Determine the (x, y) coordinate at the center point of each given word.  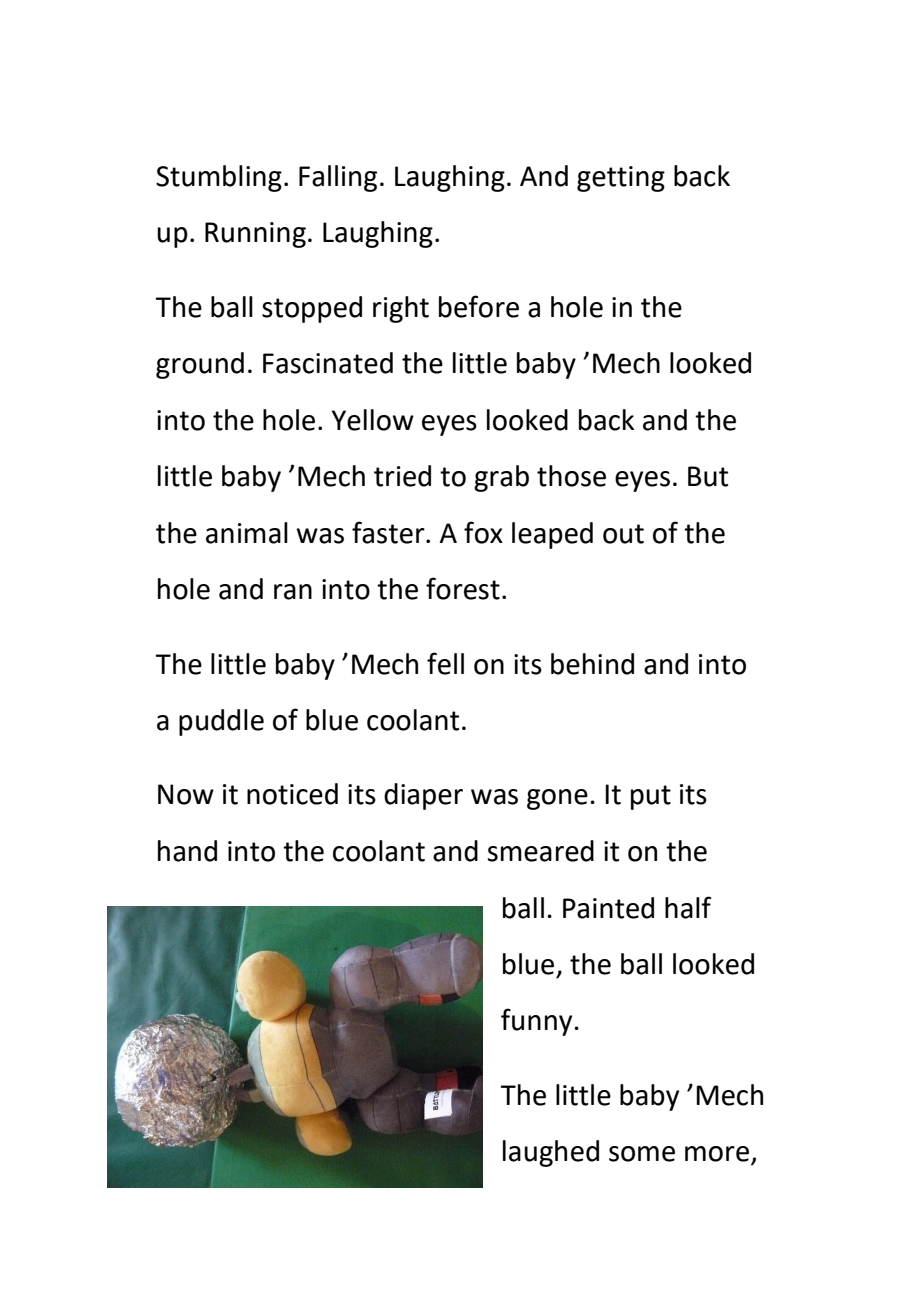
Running (255, 235)
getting (621, 179)
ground (200, 365)
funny (536, 1022)
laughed (551, 1153)
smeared (540, 851)
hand (187, 851)
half (688, 907)
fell (445, 663)
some (642, 1154)
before (479, 306)
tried (402, 476)
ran (293, 592)
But (708, 476)
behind (592, 664)
